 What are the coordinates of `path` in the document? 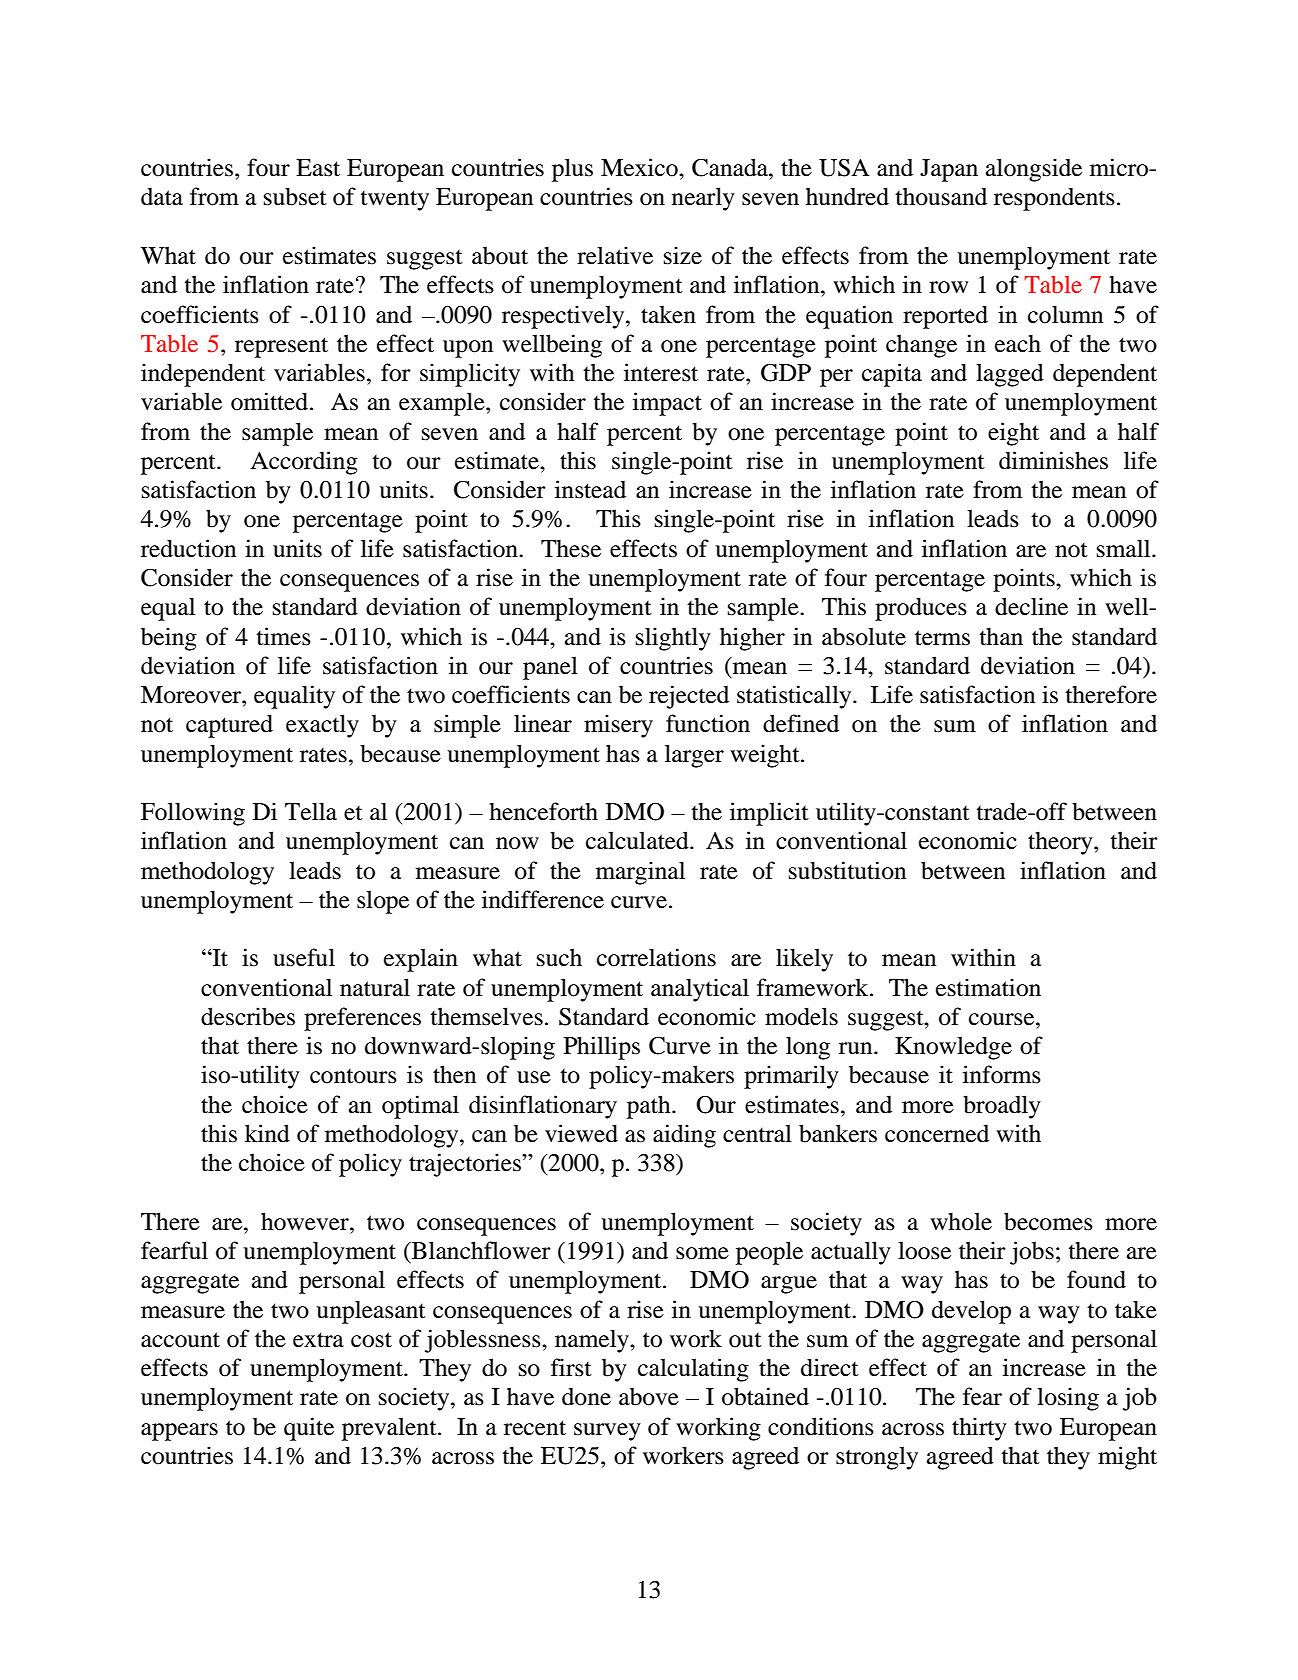 It's located at (650, 1107).
